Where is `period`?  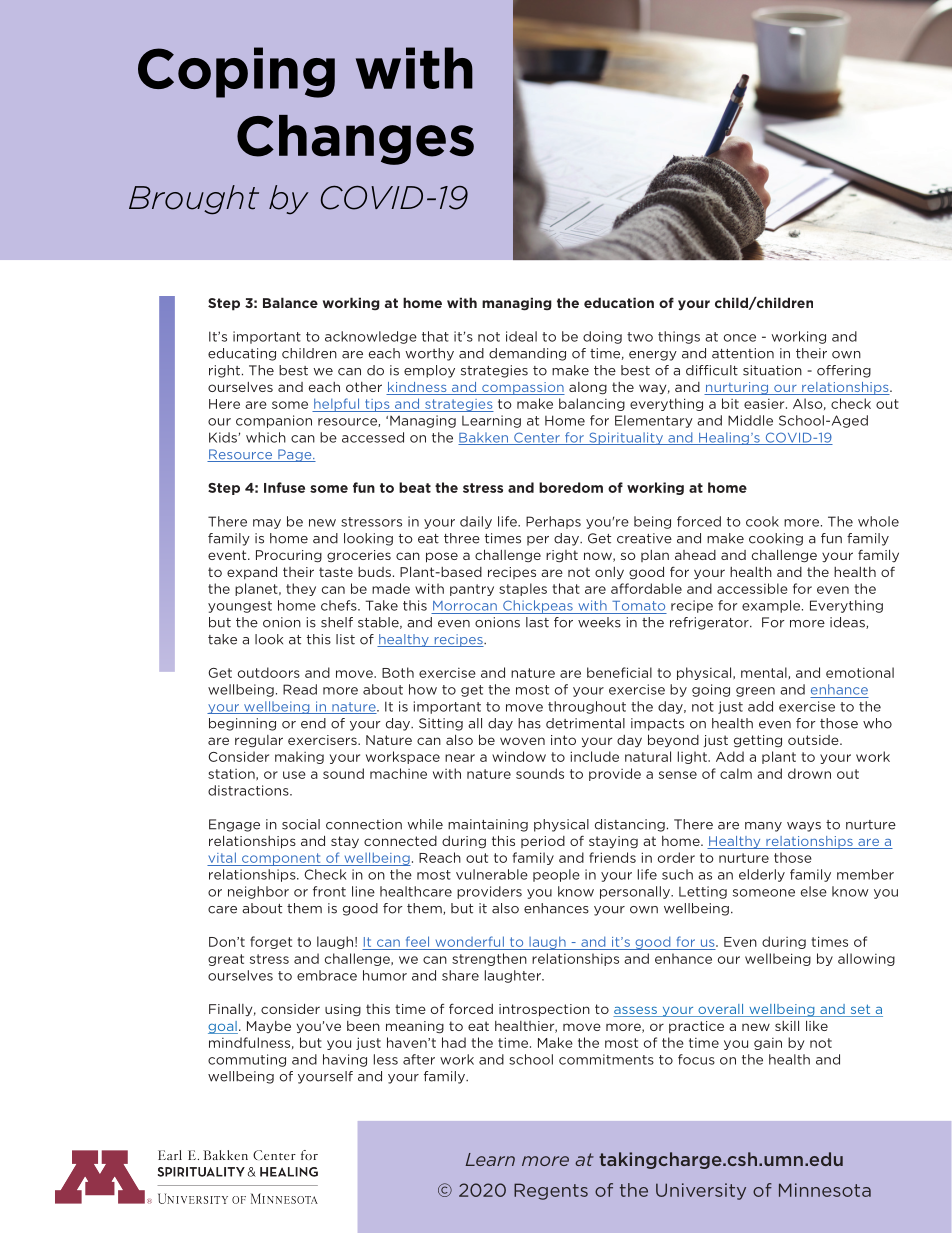 period is located at coordinates (543, 842).
